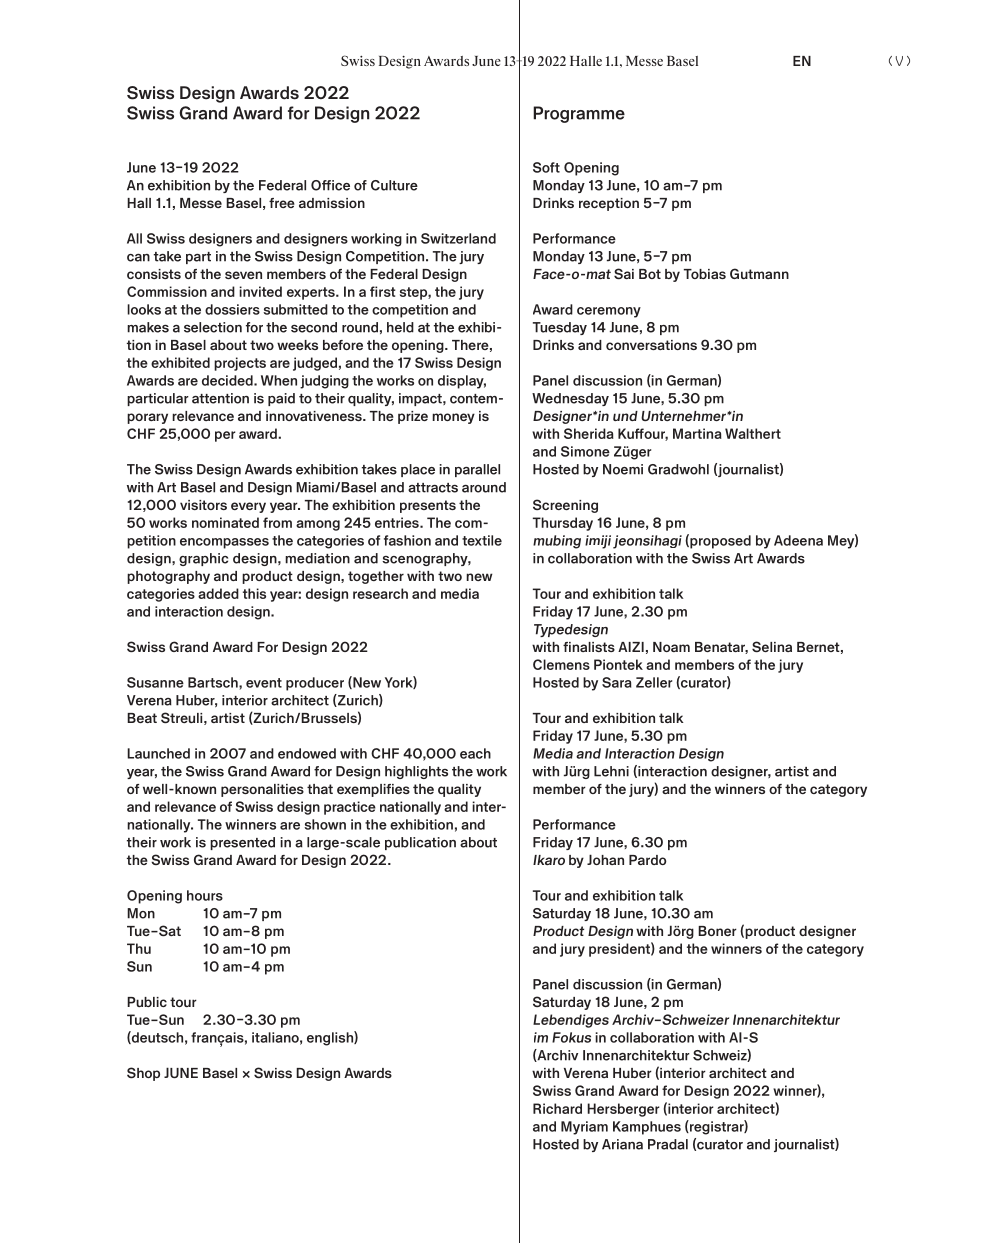  I want to click on Martina, so click(697, 433).
